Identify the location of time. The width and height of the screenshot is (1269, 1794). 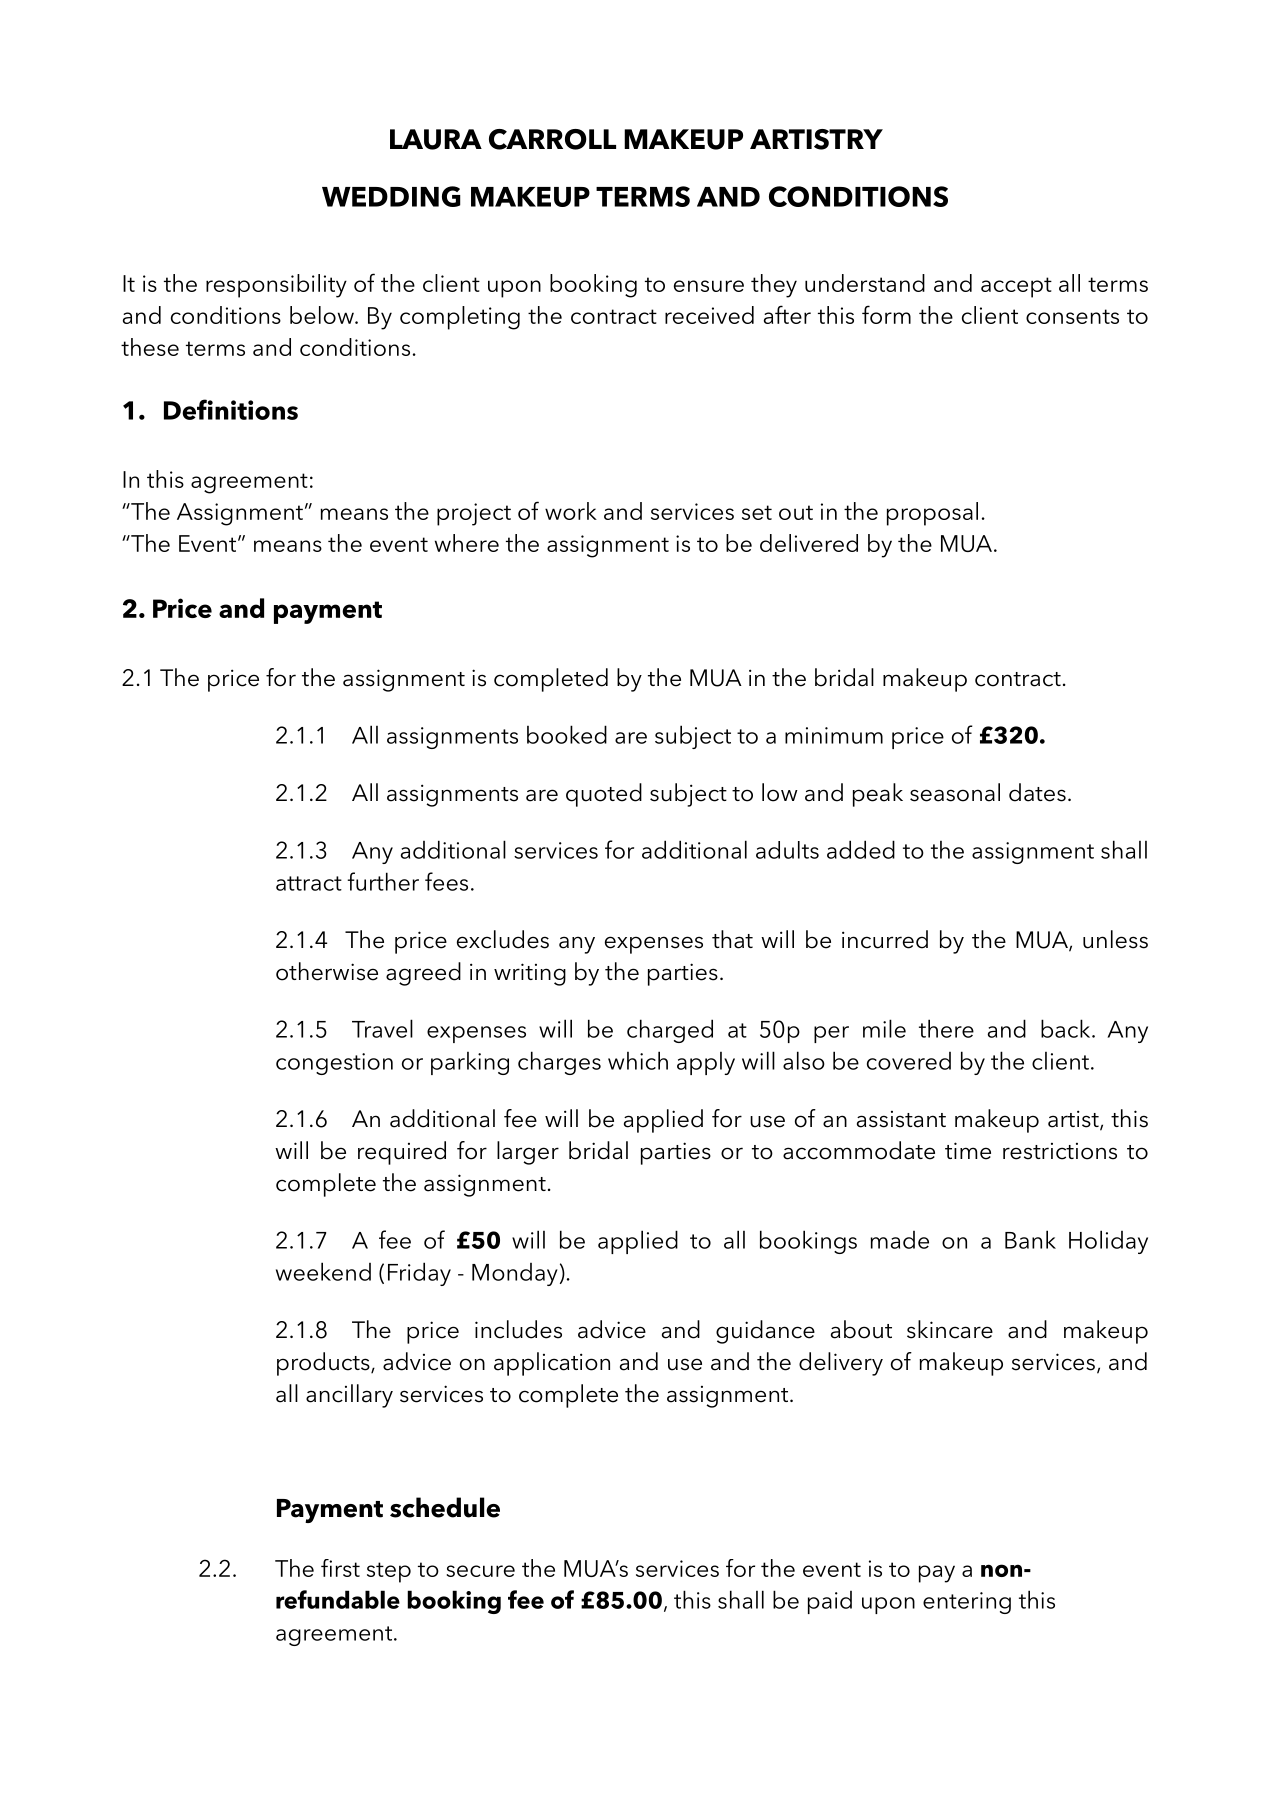
(968, 1151).
